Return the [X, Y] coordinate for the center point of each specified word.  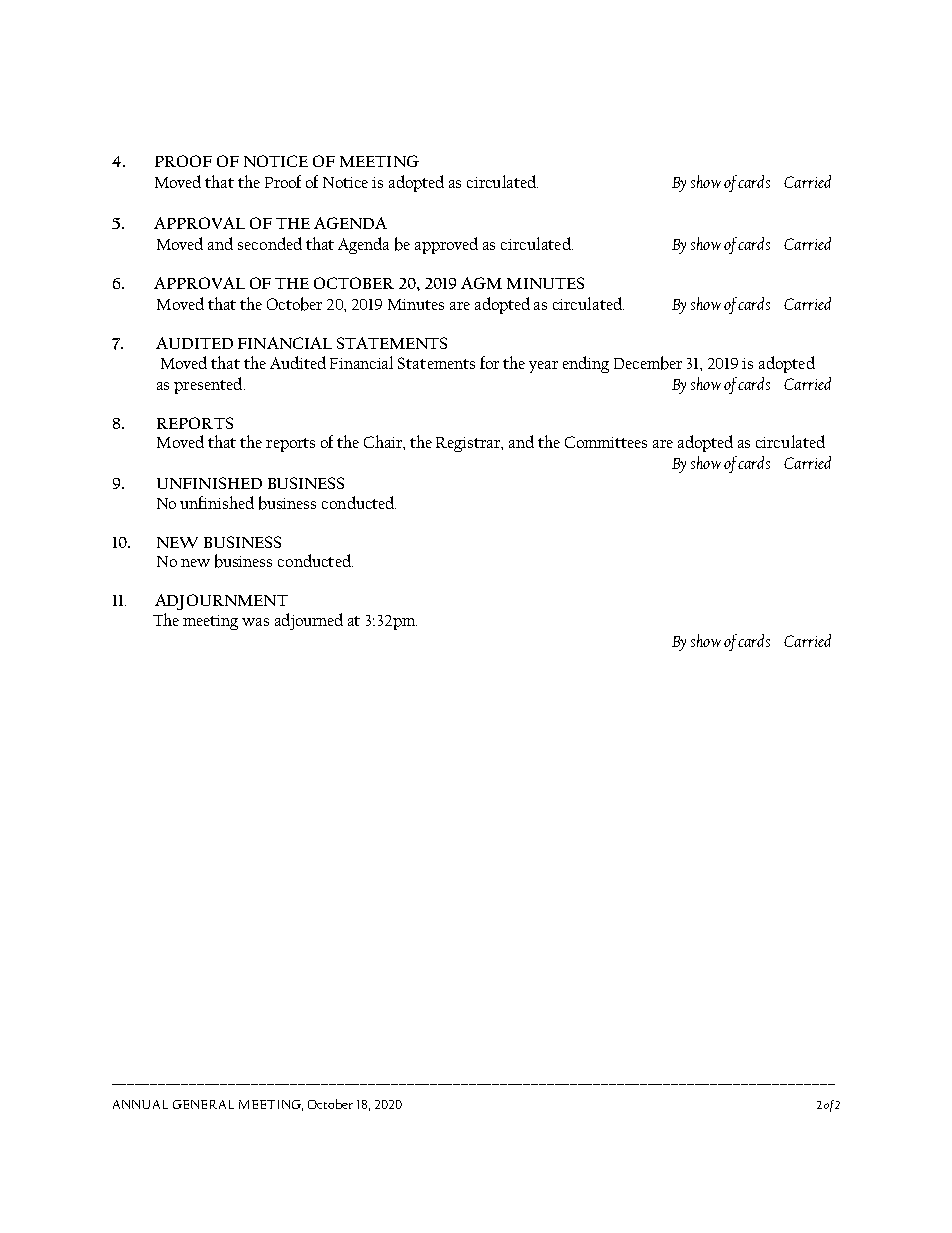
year [543, 367]
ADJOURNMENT [221, 602]
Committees [606, 442]
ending [586, 364]
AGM [481, 283]
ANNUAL [140, 1104]
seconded [270, 243]
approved [446, 245]
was [255, 622]
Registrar [469, 444]
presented [209, 385]
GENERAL [203, 1104]
